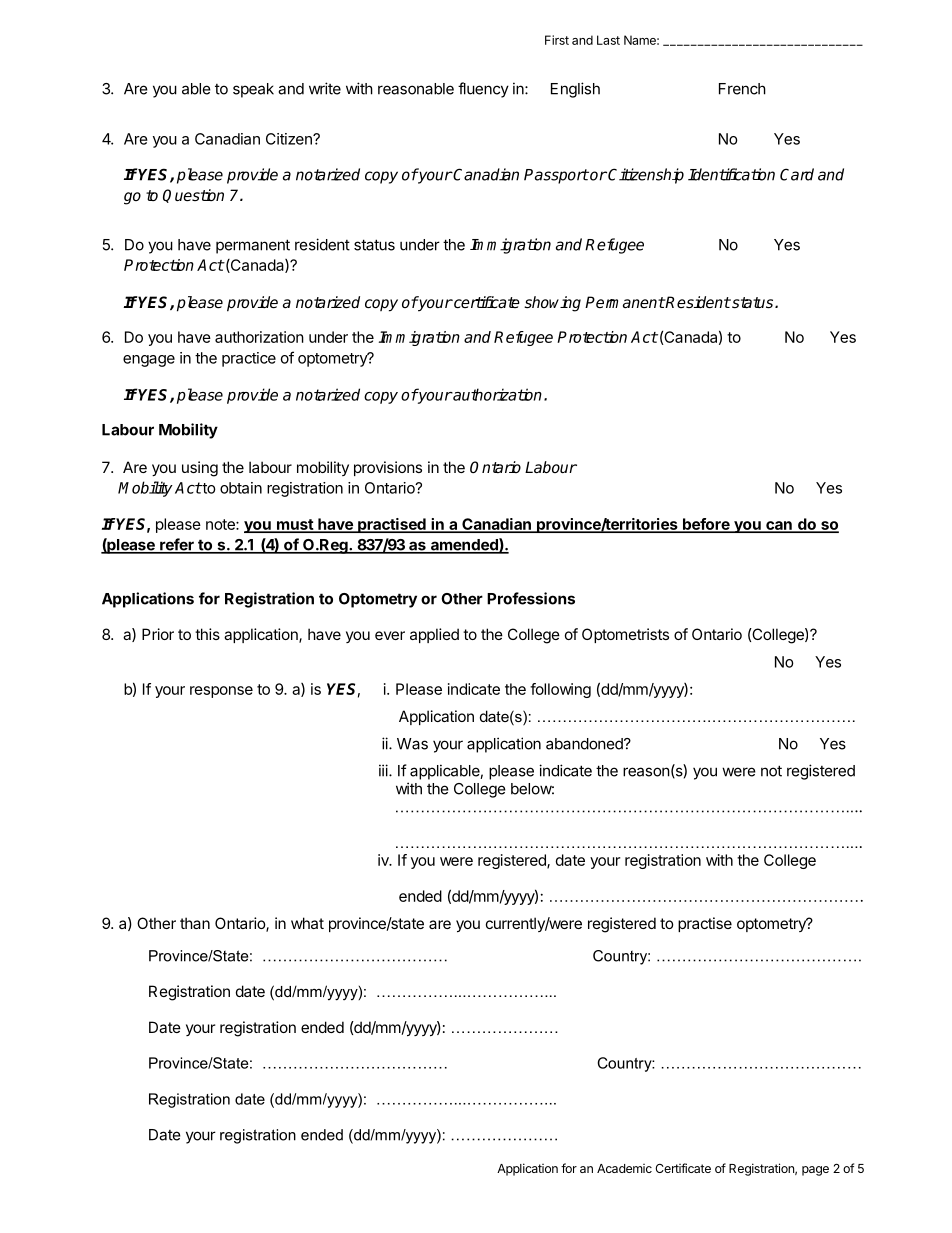 This screenshot has height=1233, width=952. I want to click on speak, so click(253, 90).
